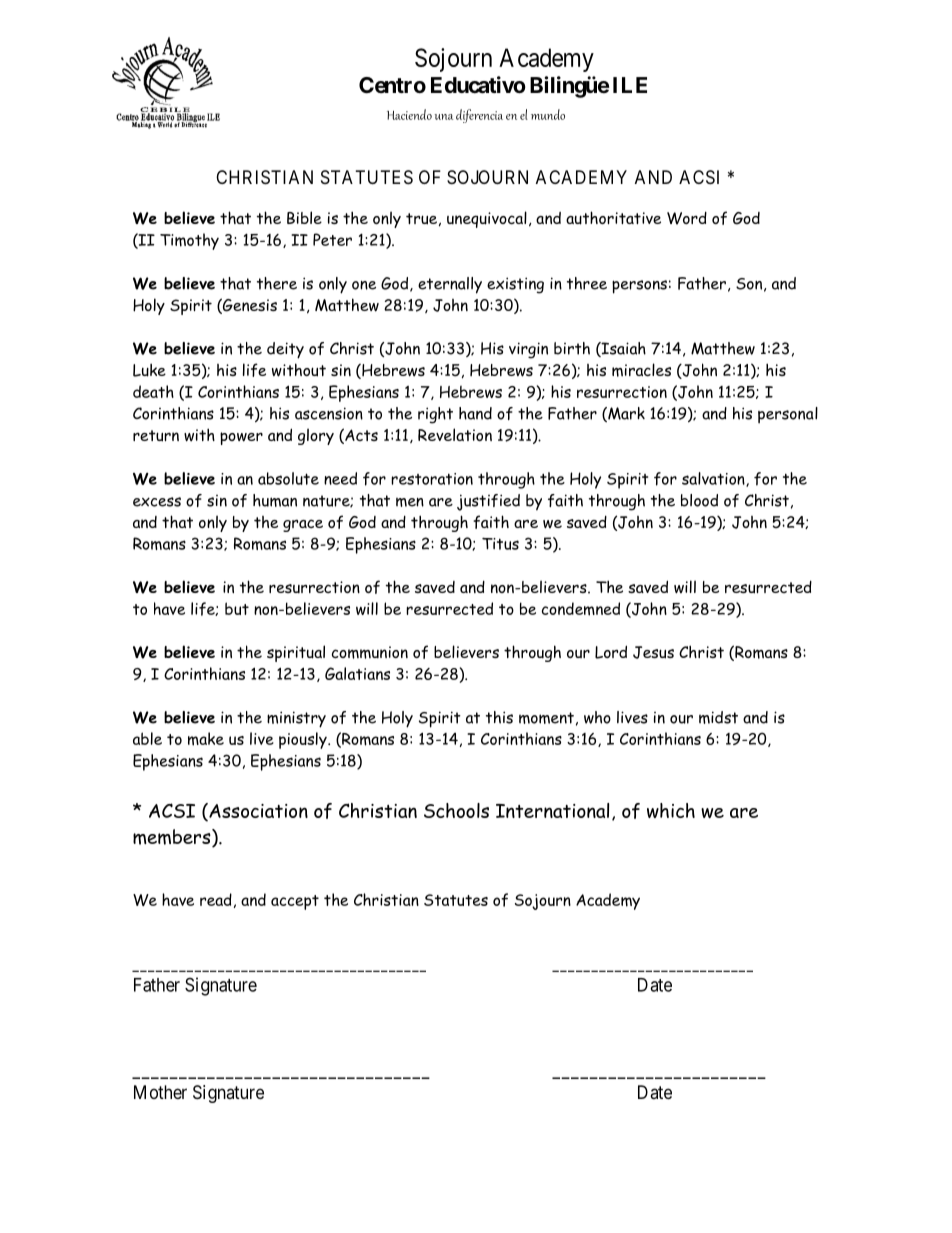  What do you see at coordinates (295, 902) in the document?
I see `accept` at bounding box center [295, 902].
